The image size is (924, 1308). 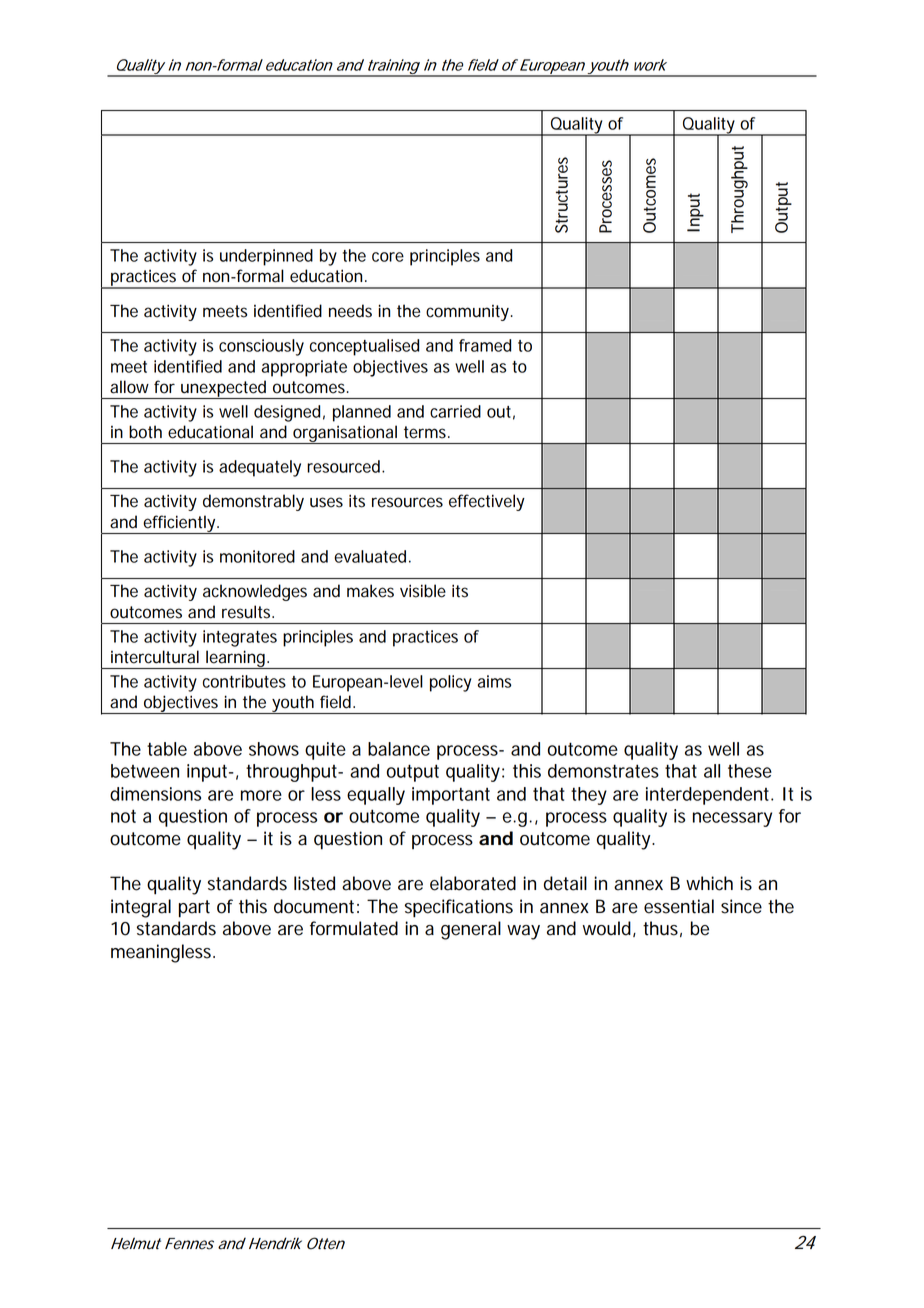 What do you see at coordinates (145, 432) in the screenshot?
I see `both` at bounding box center [145, 432].
